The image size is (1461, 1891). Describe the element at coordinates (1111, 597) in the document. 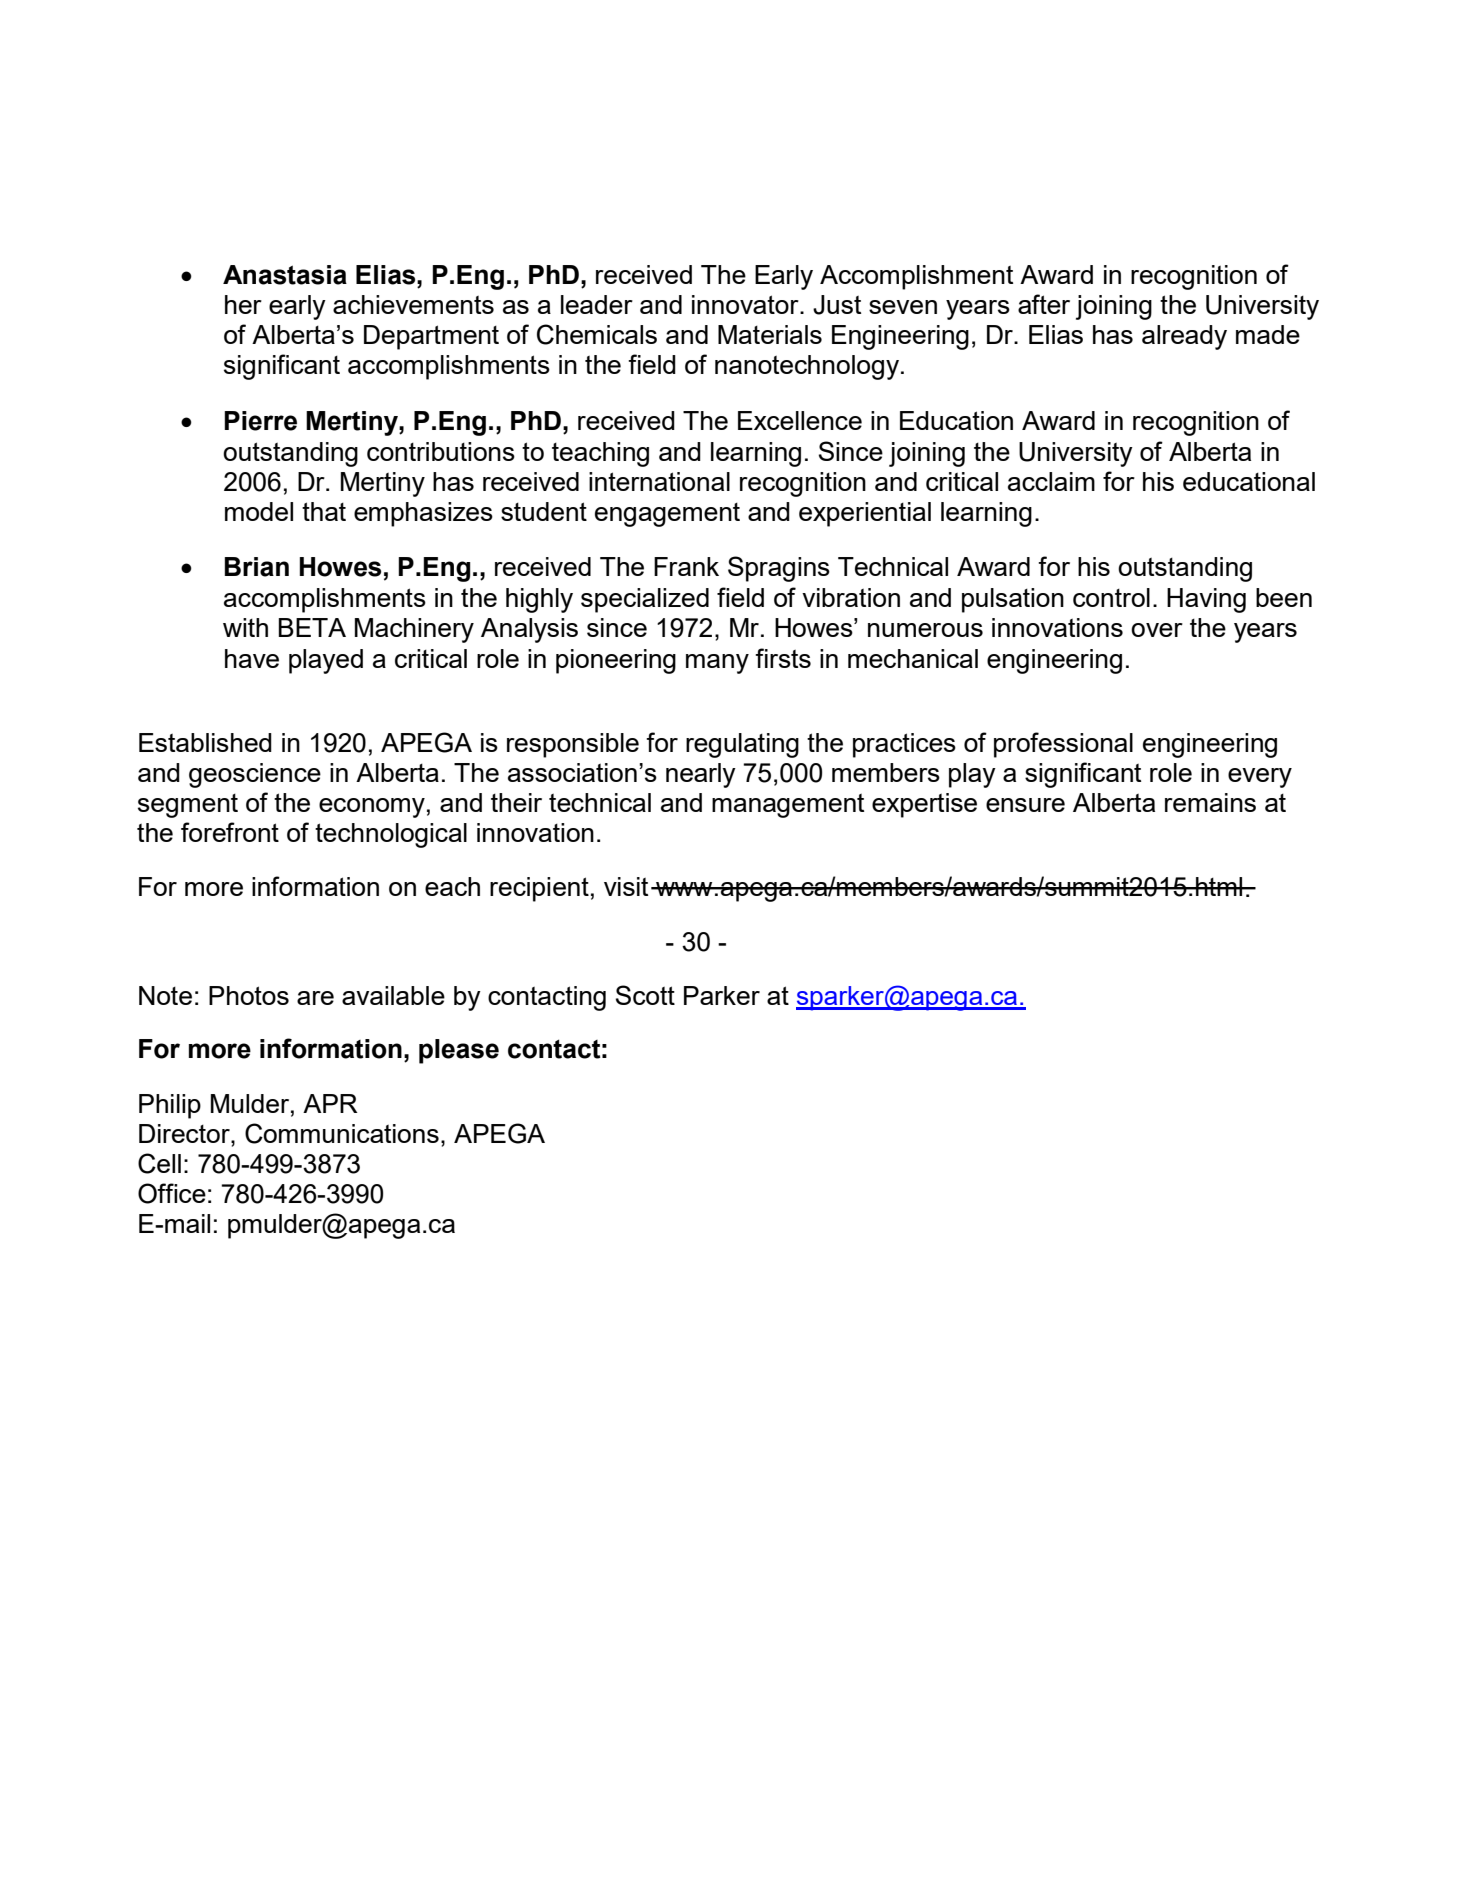

I see `control` at that location.
